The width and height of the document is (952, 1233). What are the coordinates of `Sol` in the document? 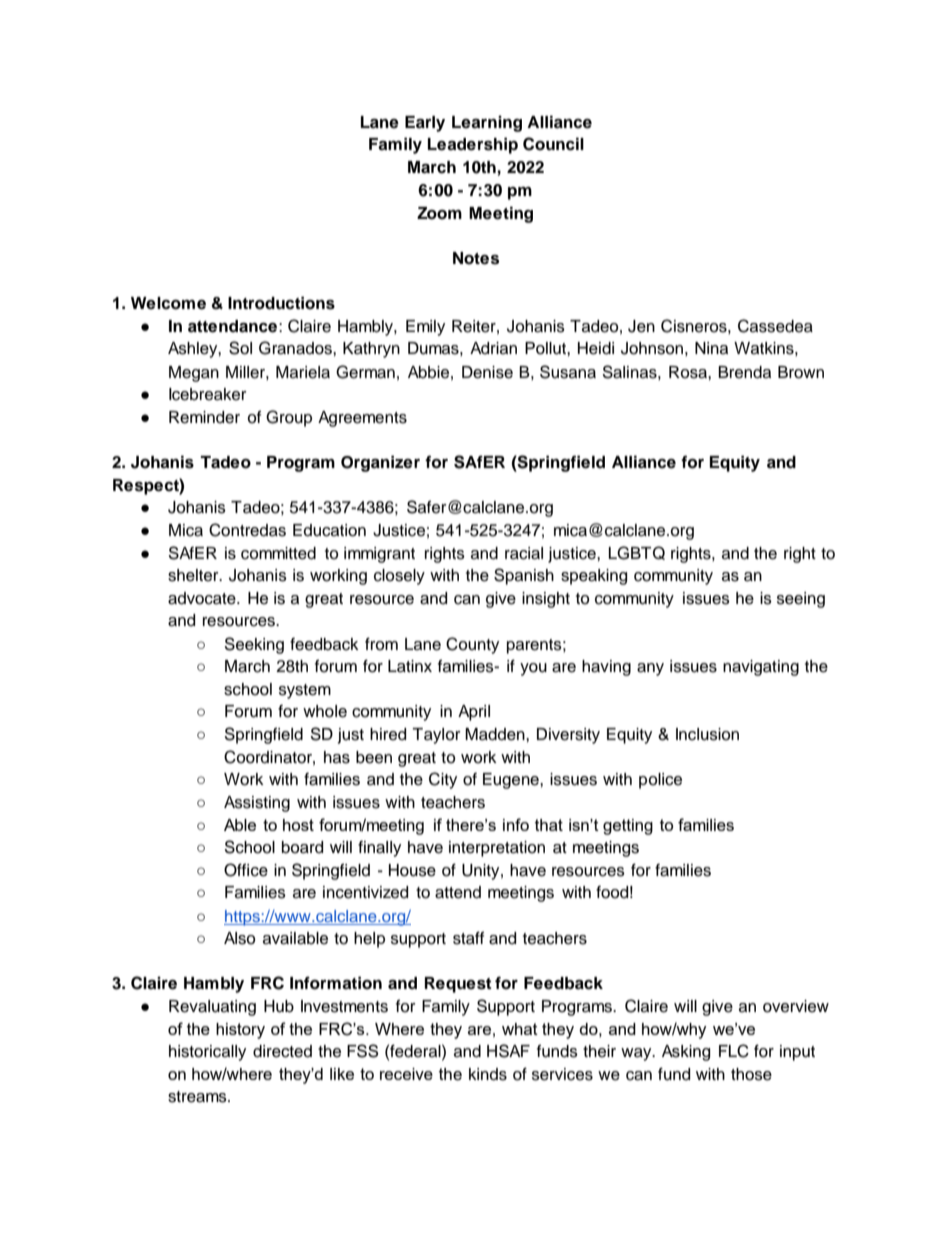 It's located at (240, 348).
